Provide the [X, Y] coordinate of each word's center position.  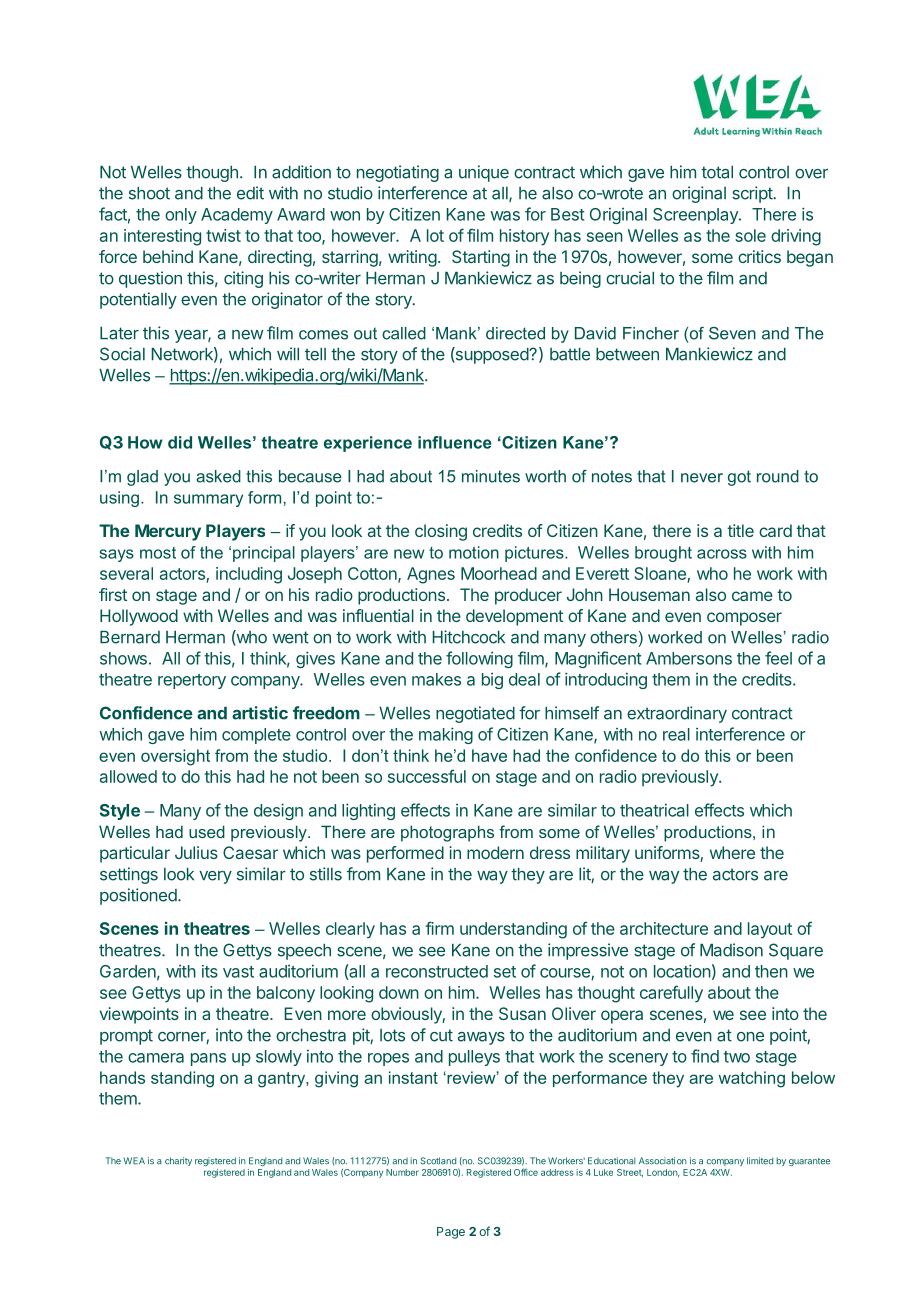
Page [451, 1233]
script [753, 194]
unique [484, 173]
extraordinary [677, 714]
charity [178, 1161]
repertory [192, 681]
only [181, 216]
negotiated [475, 714]
